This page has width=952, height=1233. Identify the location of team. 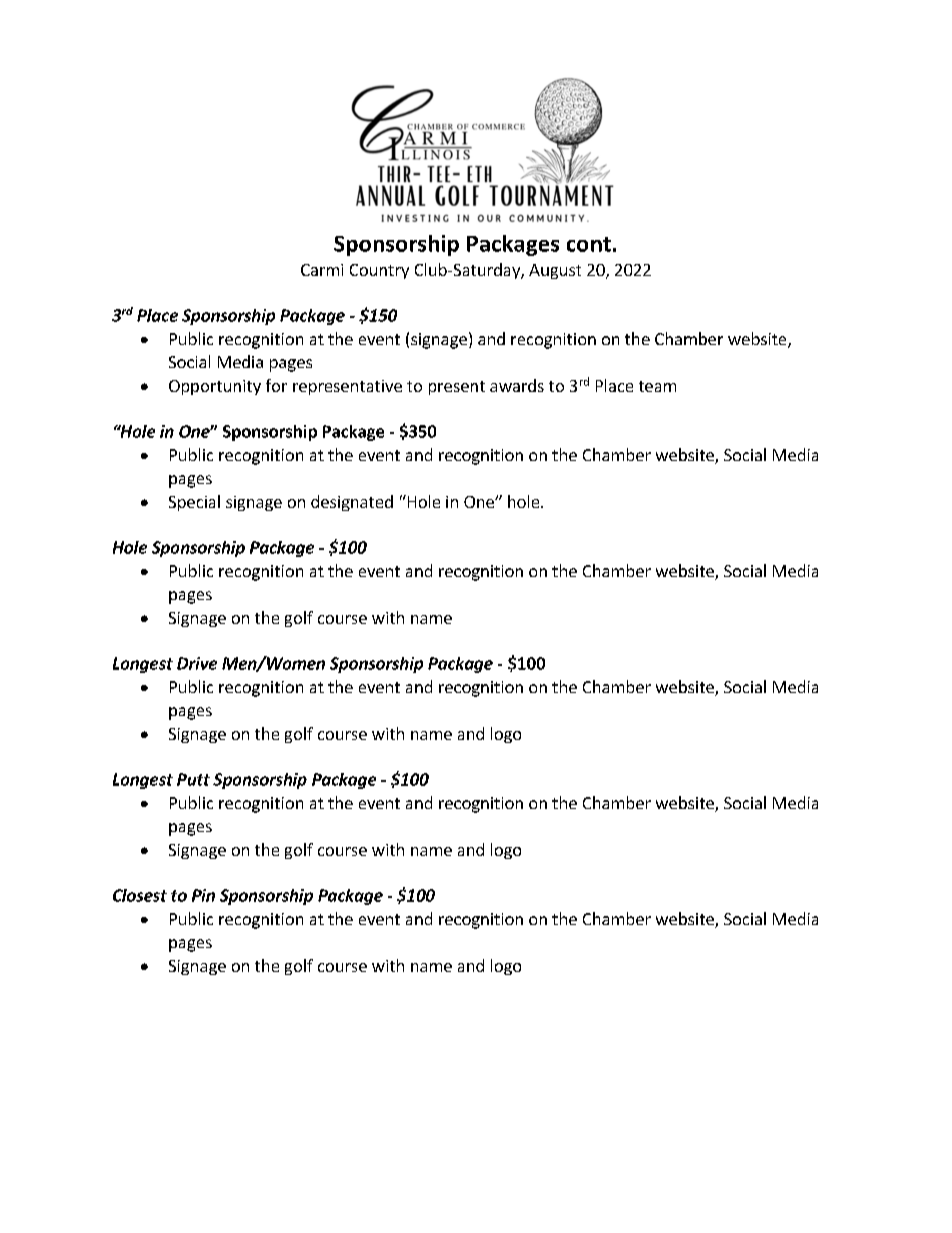
(657, 386).
